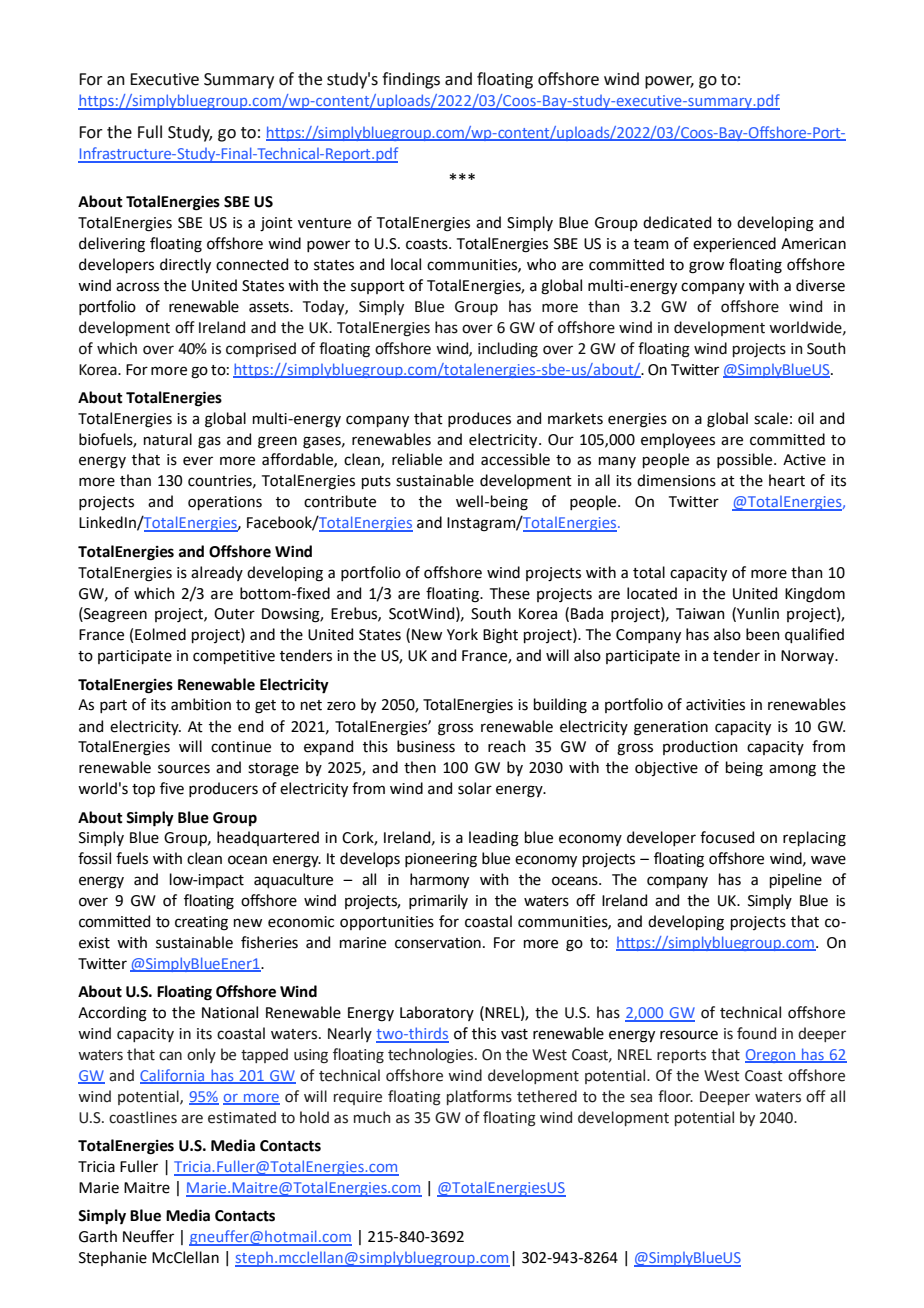  Describe the element at coordinates (98, 1236) in the screenshot. I see `Garth` at that location.
